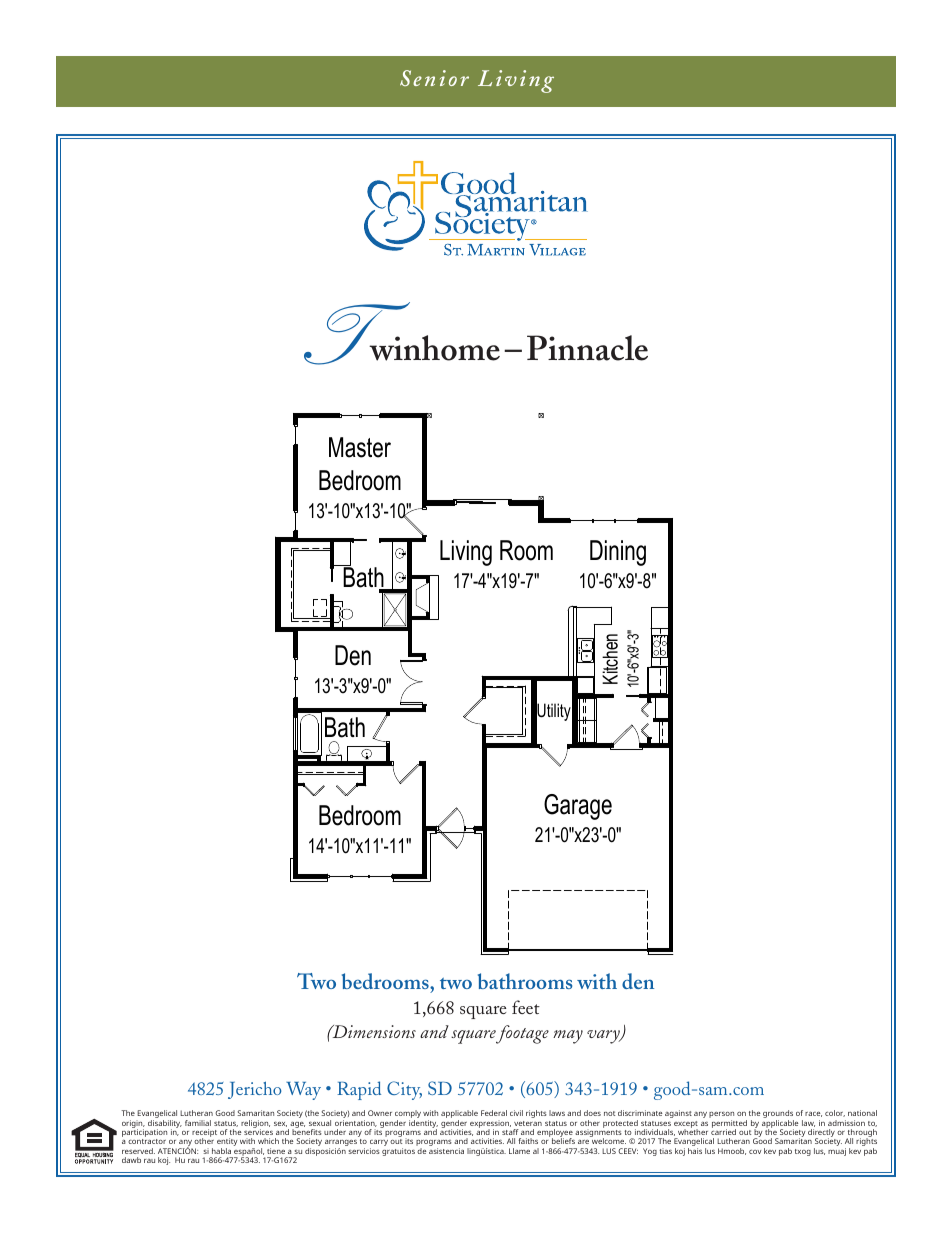  Describe the element at coordinates (494, 1113) in the screenshot. I see `Federal` at that location.
